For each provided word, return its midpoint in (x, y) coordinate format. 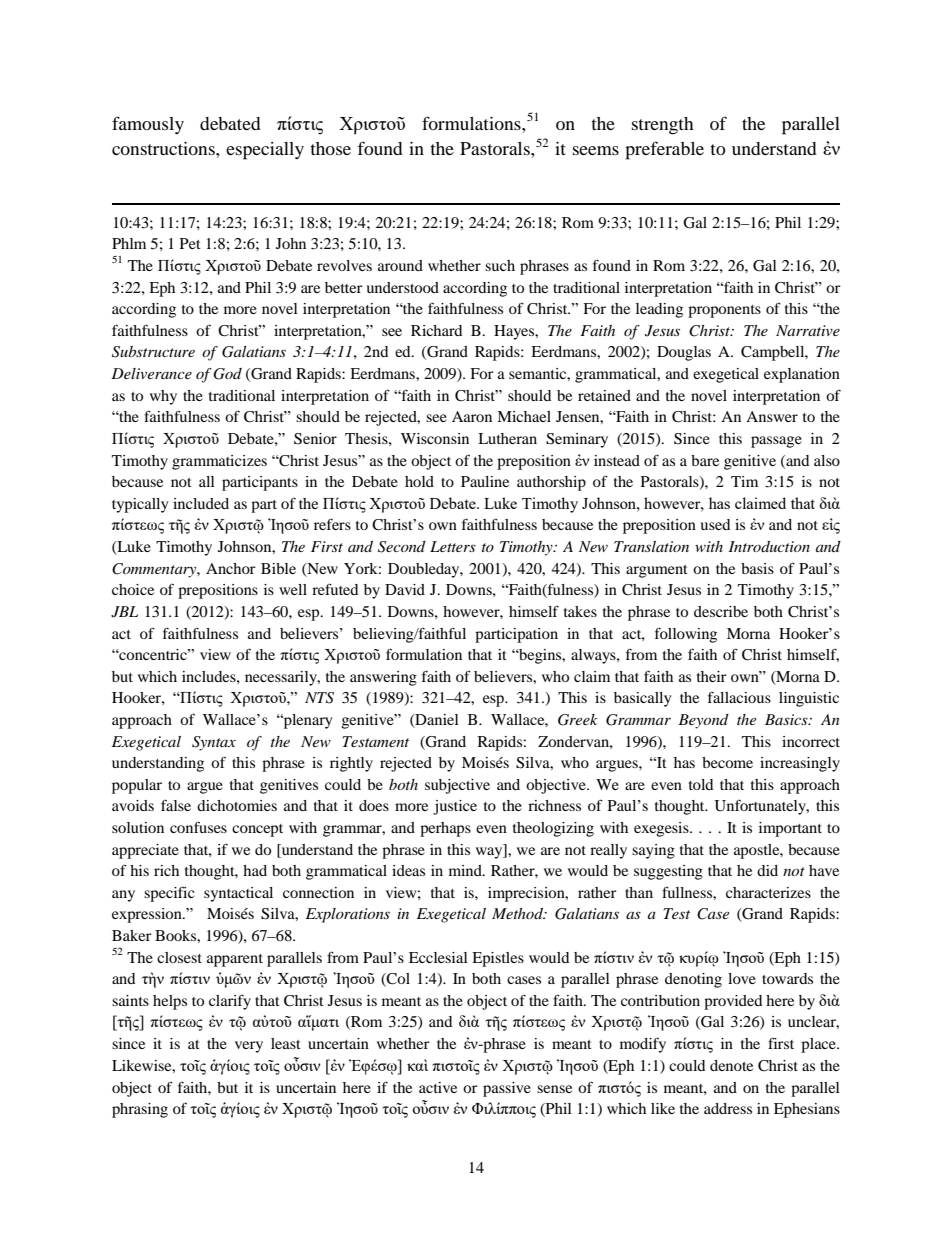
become (727, 762)
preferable (664, 150)
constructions (164, 148)
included (201, 503)
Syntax (214, 743)
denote (731, 1065)
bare (705, 460)
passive (507, 1089)
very (249, 1047)
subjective (457, 786)
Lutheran (507, 438)
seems (596, 150)
